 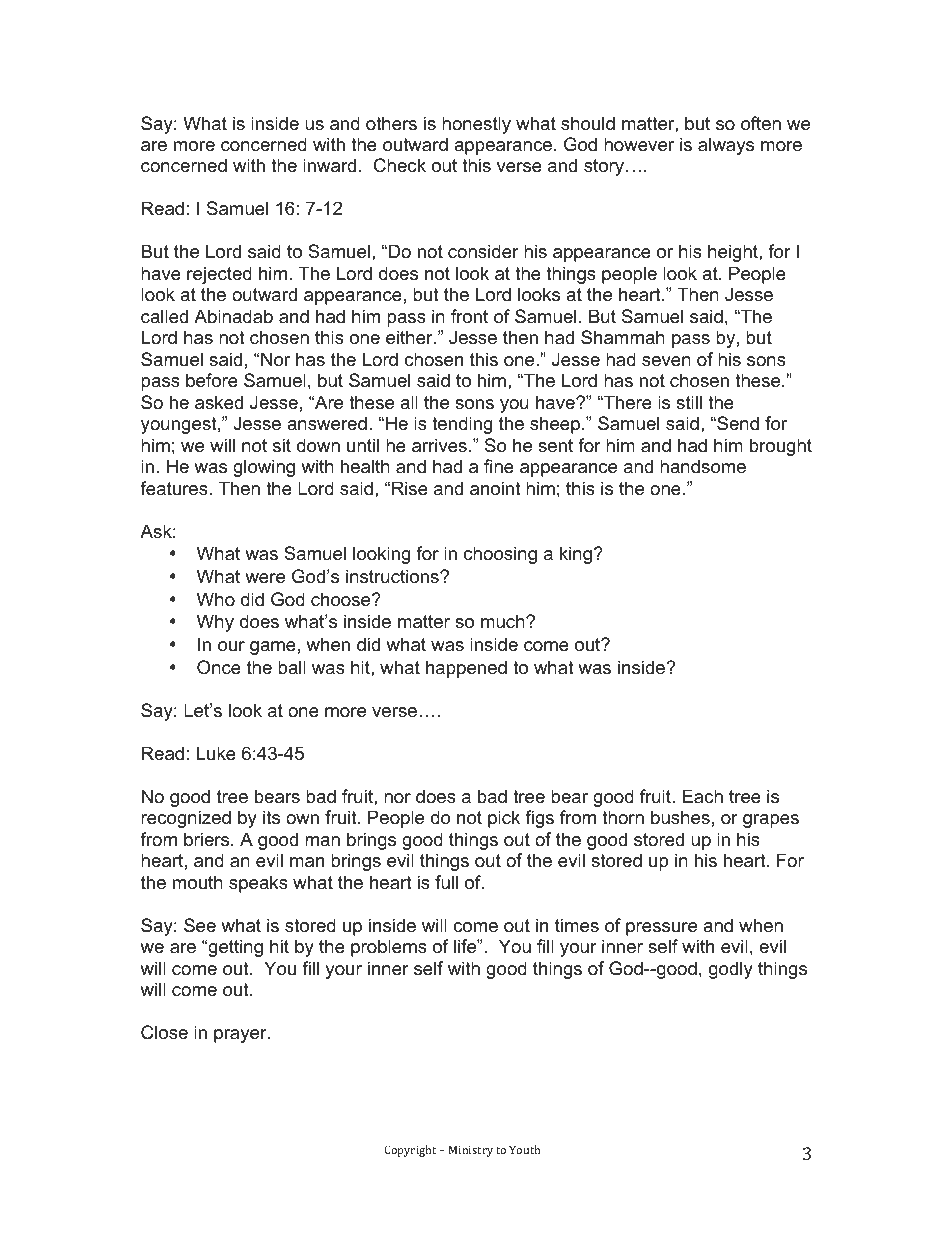 What do you see at coordinates (500, 555) in the screenshot?
I see `choosing` at bounding box center [500, 555].
